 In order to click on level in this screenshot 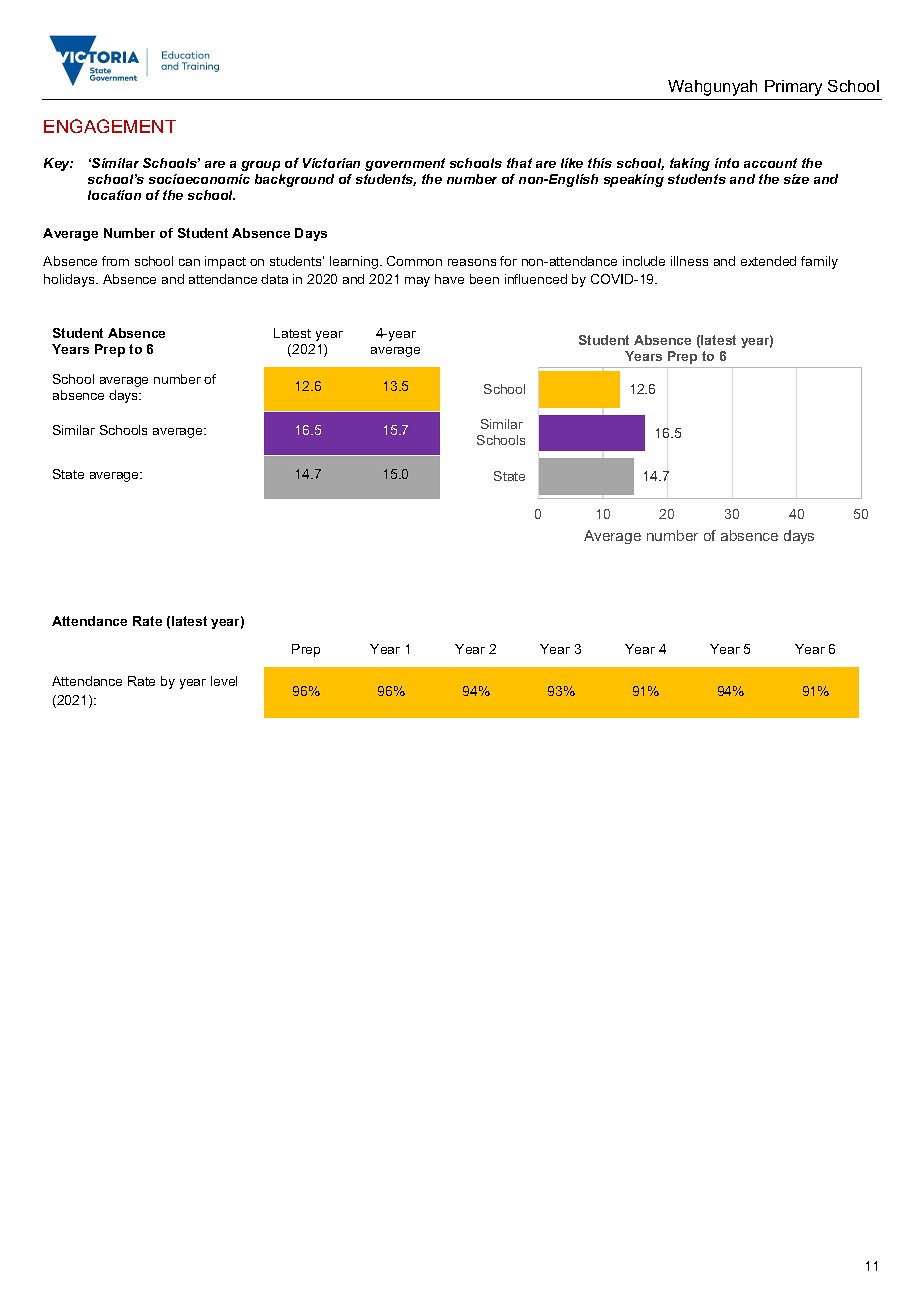, I will do `click(224, 681)`.
